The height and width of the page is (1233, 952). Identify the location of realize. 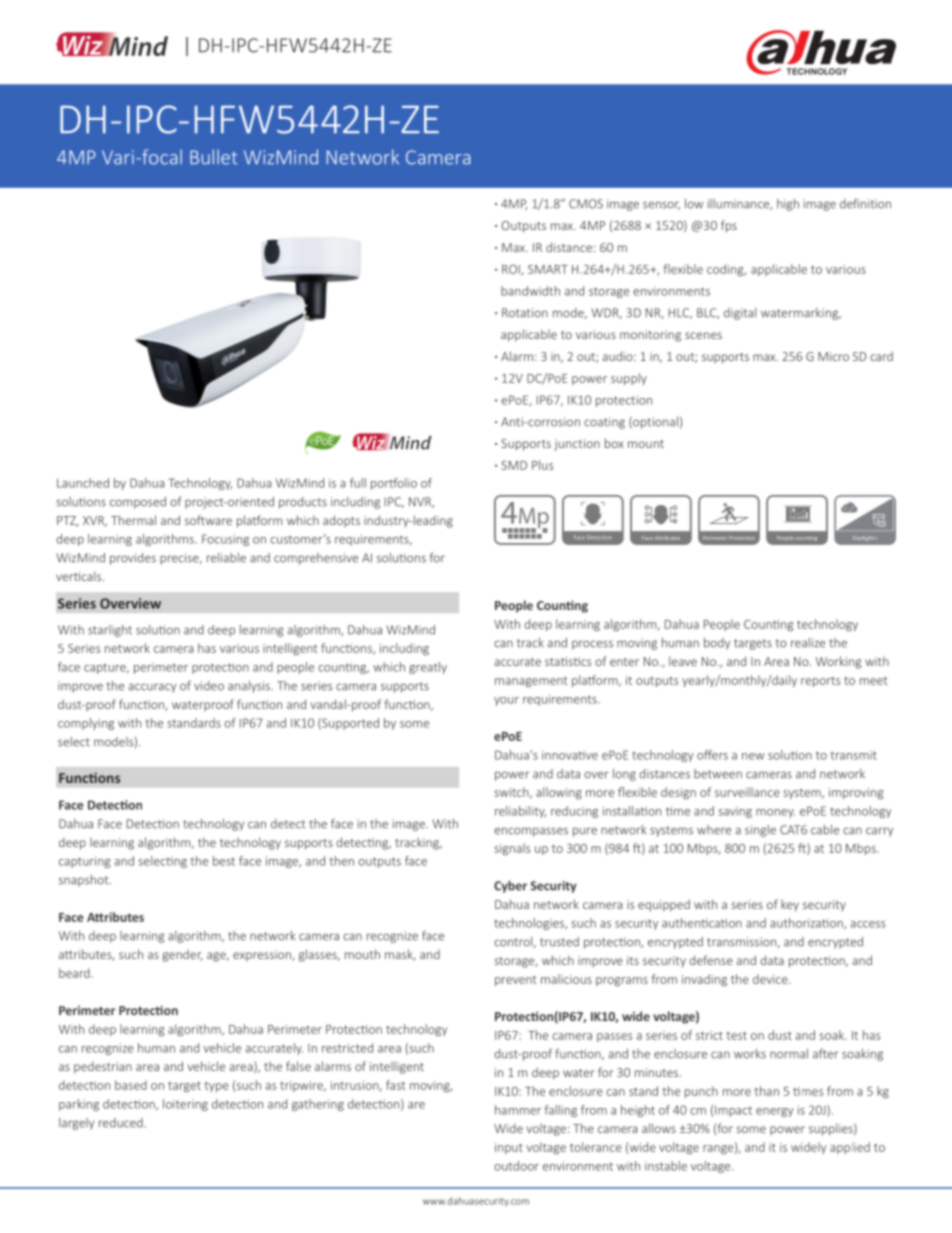
(808, 643).
